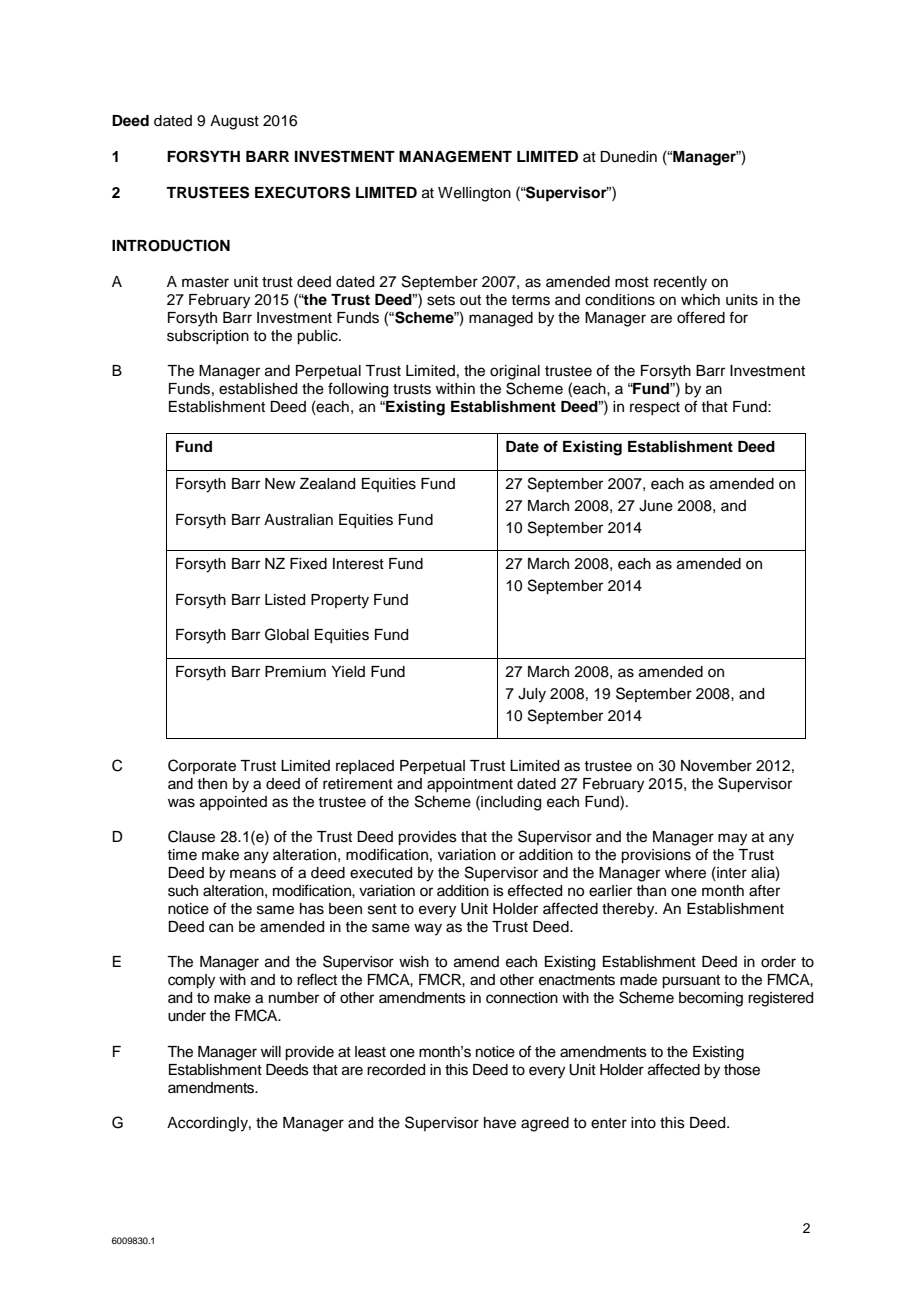 This screenshot has width=924, height=1308. I want to click on MANAGEMENT, so click(455, 157).
